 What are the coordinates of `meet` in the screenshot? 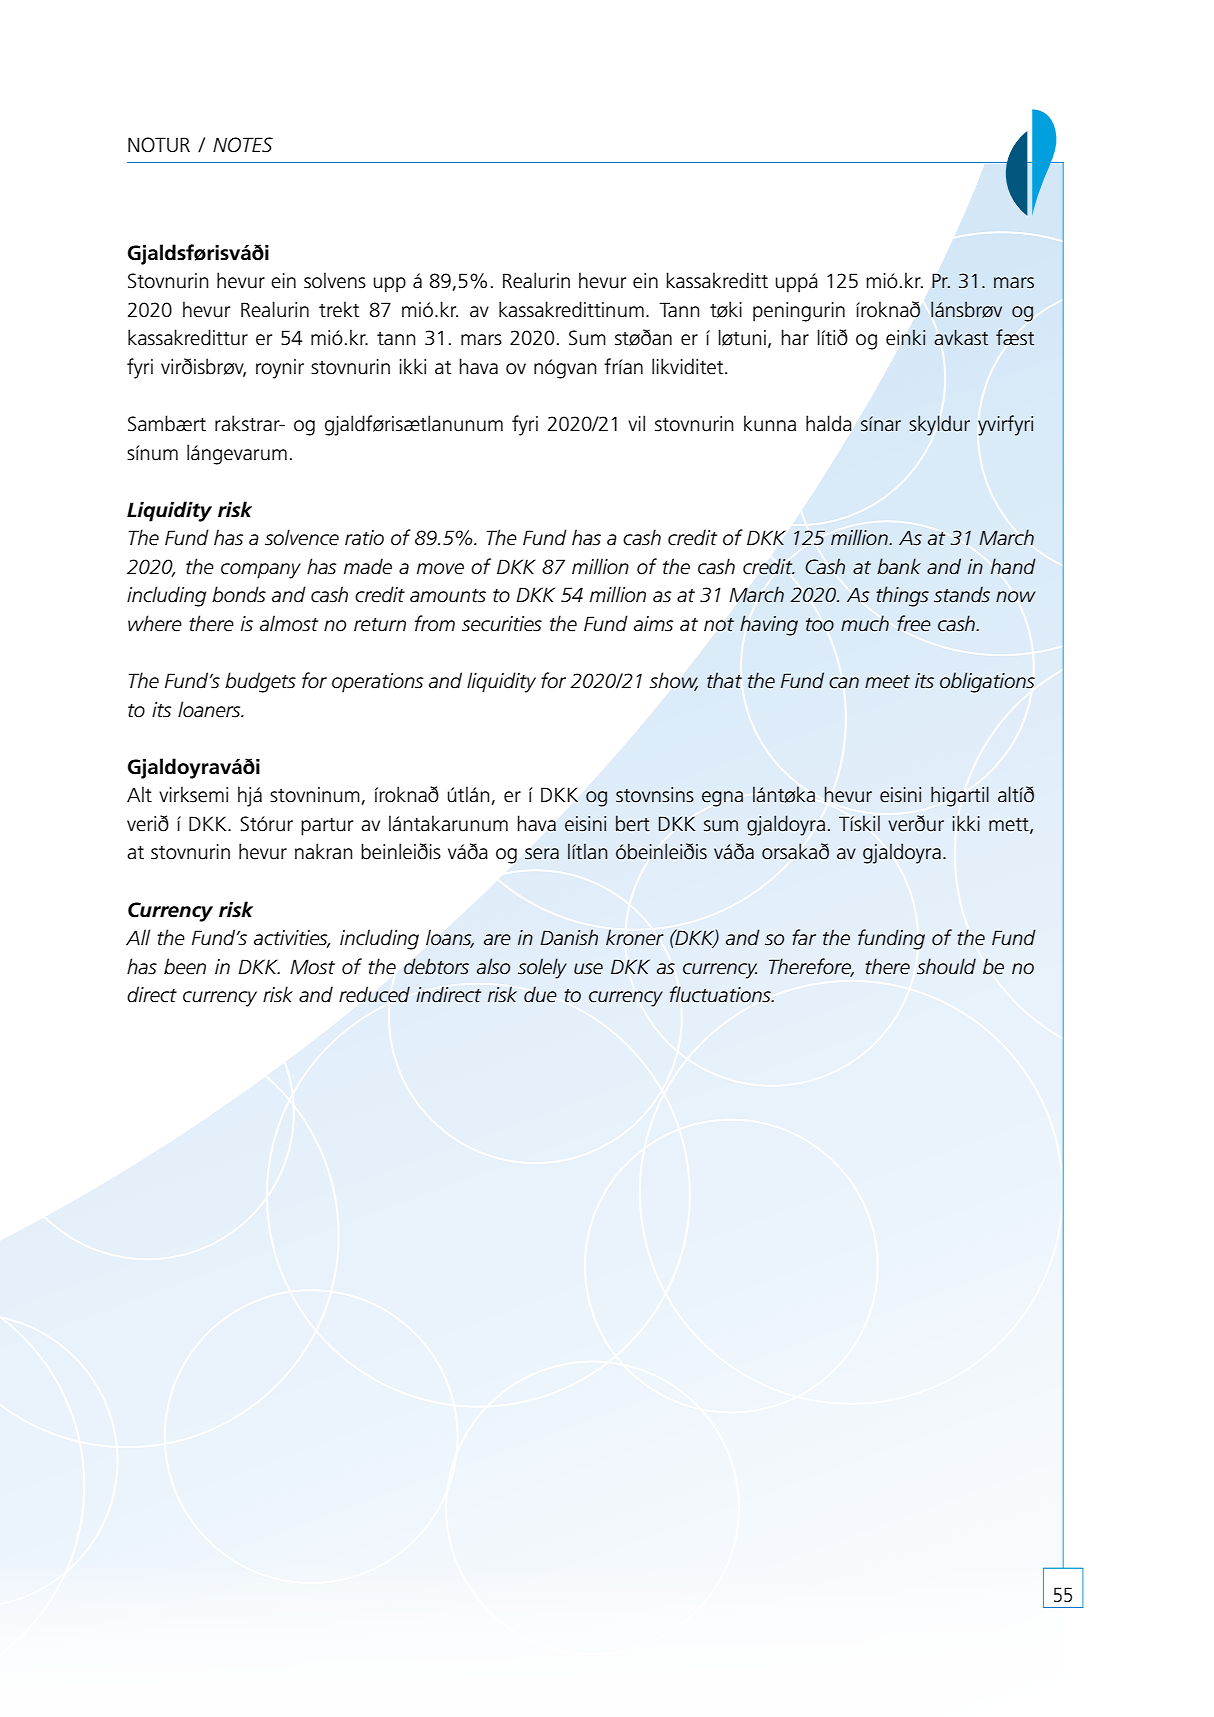 It's located at (887, 682).
